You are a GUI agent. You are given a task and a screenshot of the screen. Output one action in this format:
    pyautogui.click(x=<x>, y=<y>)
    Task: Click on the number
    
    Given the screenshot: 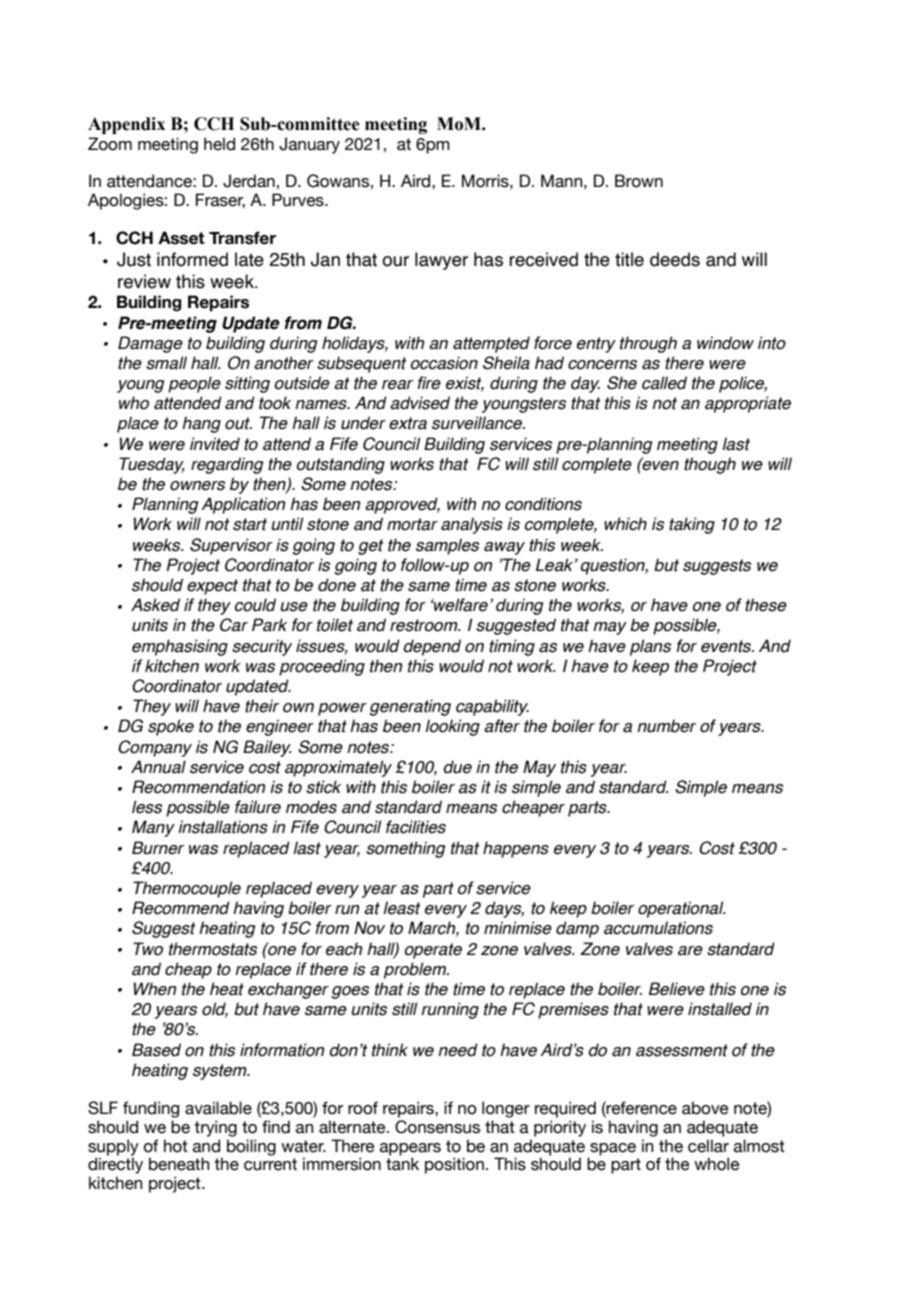 What is the action you would take?
    pyautogui.click(x=666, y=726)
